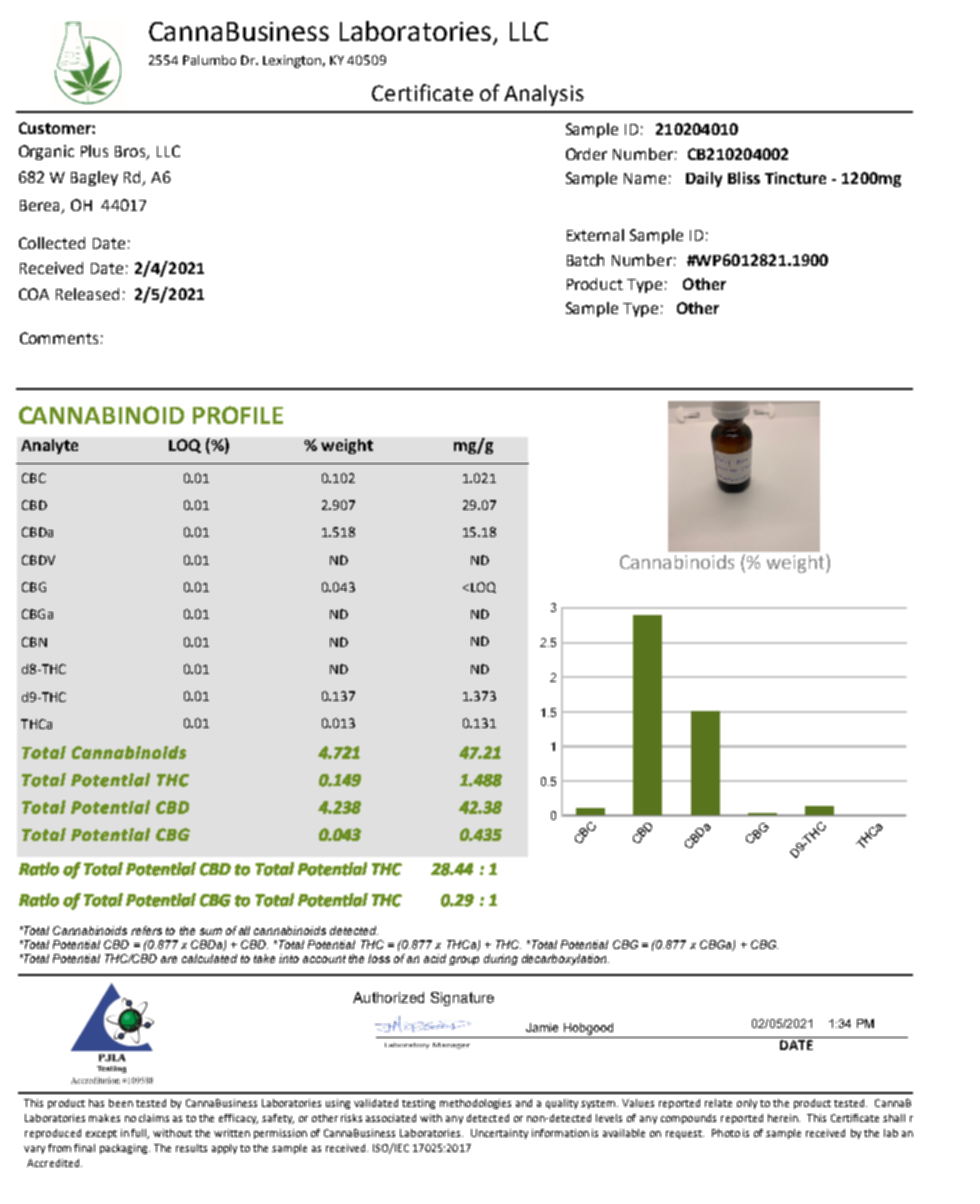  What do you see at coordinates (238, 415) in the screenshot?
I see `PROFILE` at bounding box center [238, 415].
